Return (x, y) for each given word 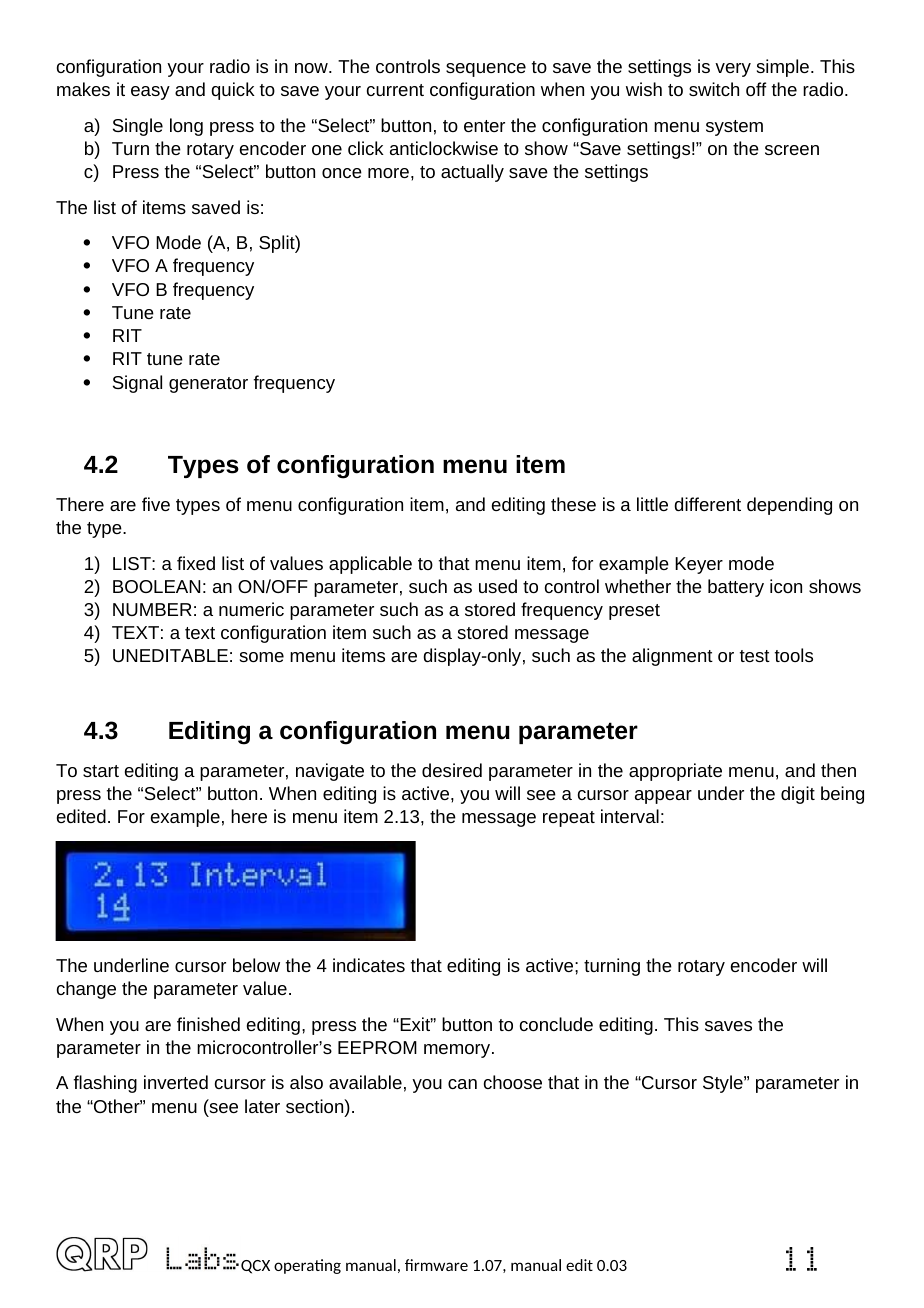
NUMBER (152, 609)
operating (307, 1266)
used (498, 586)
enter (484, 126)
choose (513, 1082)
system (734, 128)
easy (150, 93)
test (755, 656)
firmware (436, 1265)
